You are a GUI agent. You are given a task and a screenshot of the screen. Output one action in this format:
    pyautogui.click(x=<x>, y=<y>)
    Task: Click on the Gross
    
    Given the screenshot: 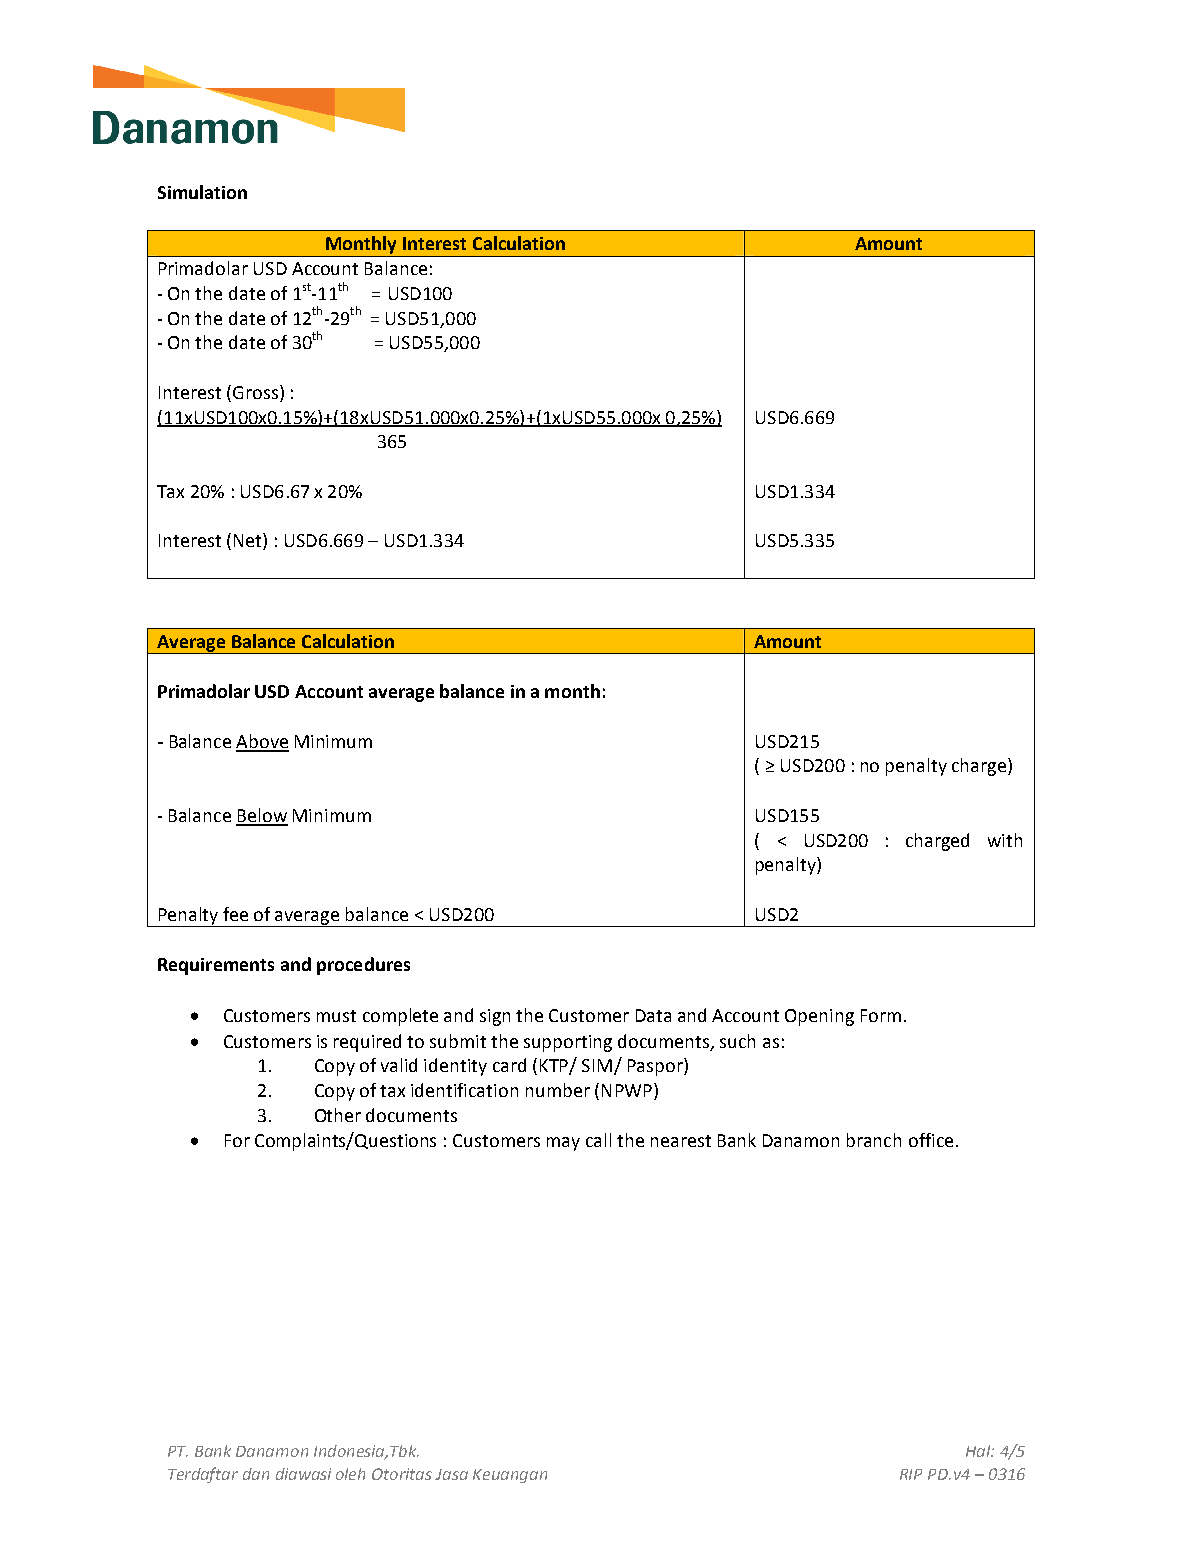 What is the action you would take?
    pyautogui.click(x=255, y=392)
